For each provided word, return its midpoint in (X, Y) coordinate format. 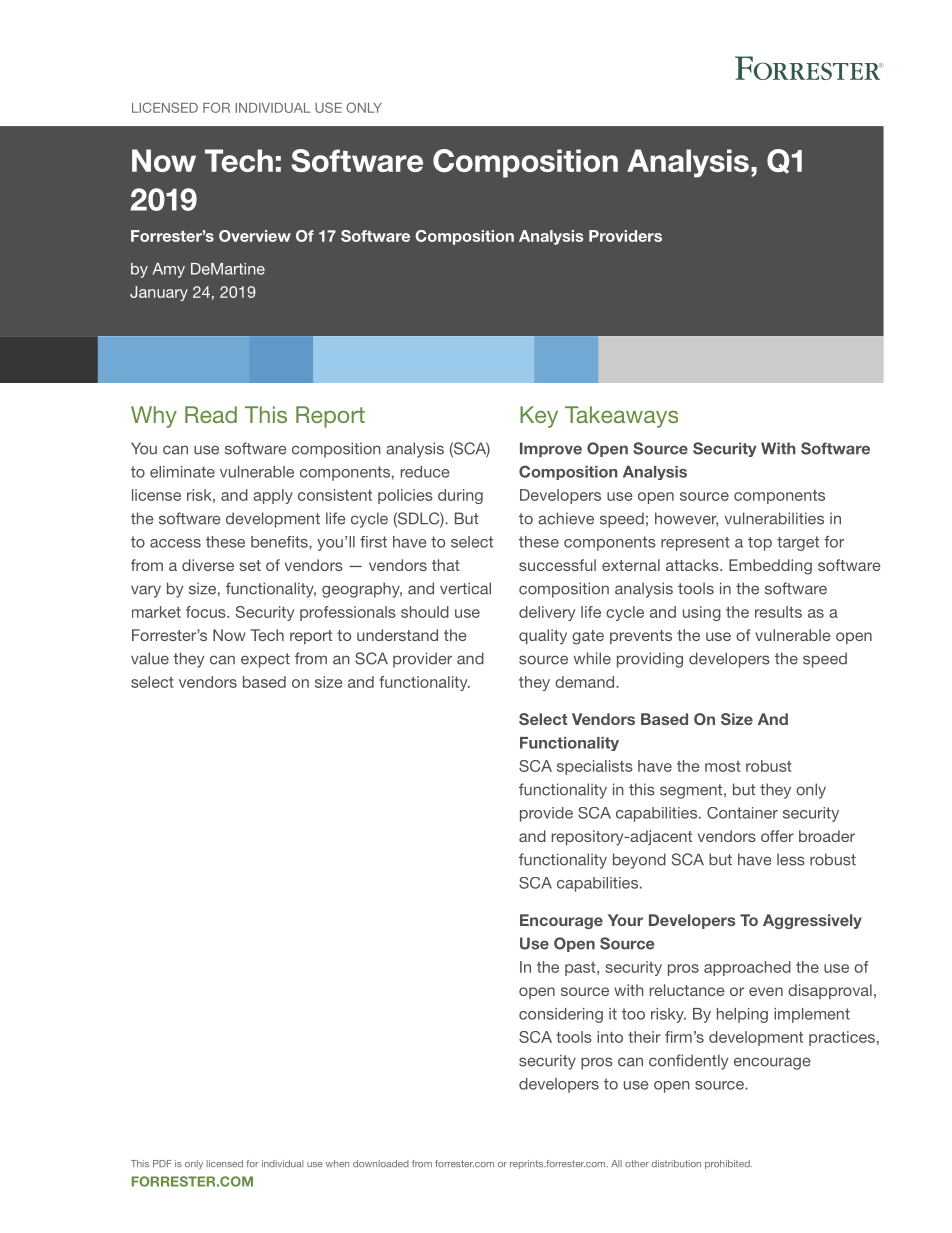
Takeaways (621, 417)
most (723, 766)
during (460, 496)
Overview (255, 236)
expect (265, 660)
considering (561, 1015)
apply (273, 496)
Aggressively (812, 921)
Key (539, 417)
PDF (162, 1163)
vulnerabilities (774, 518)
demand (586, 682)
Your (625, 920)
